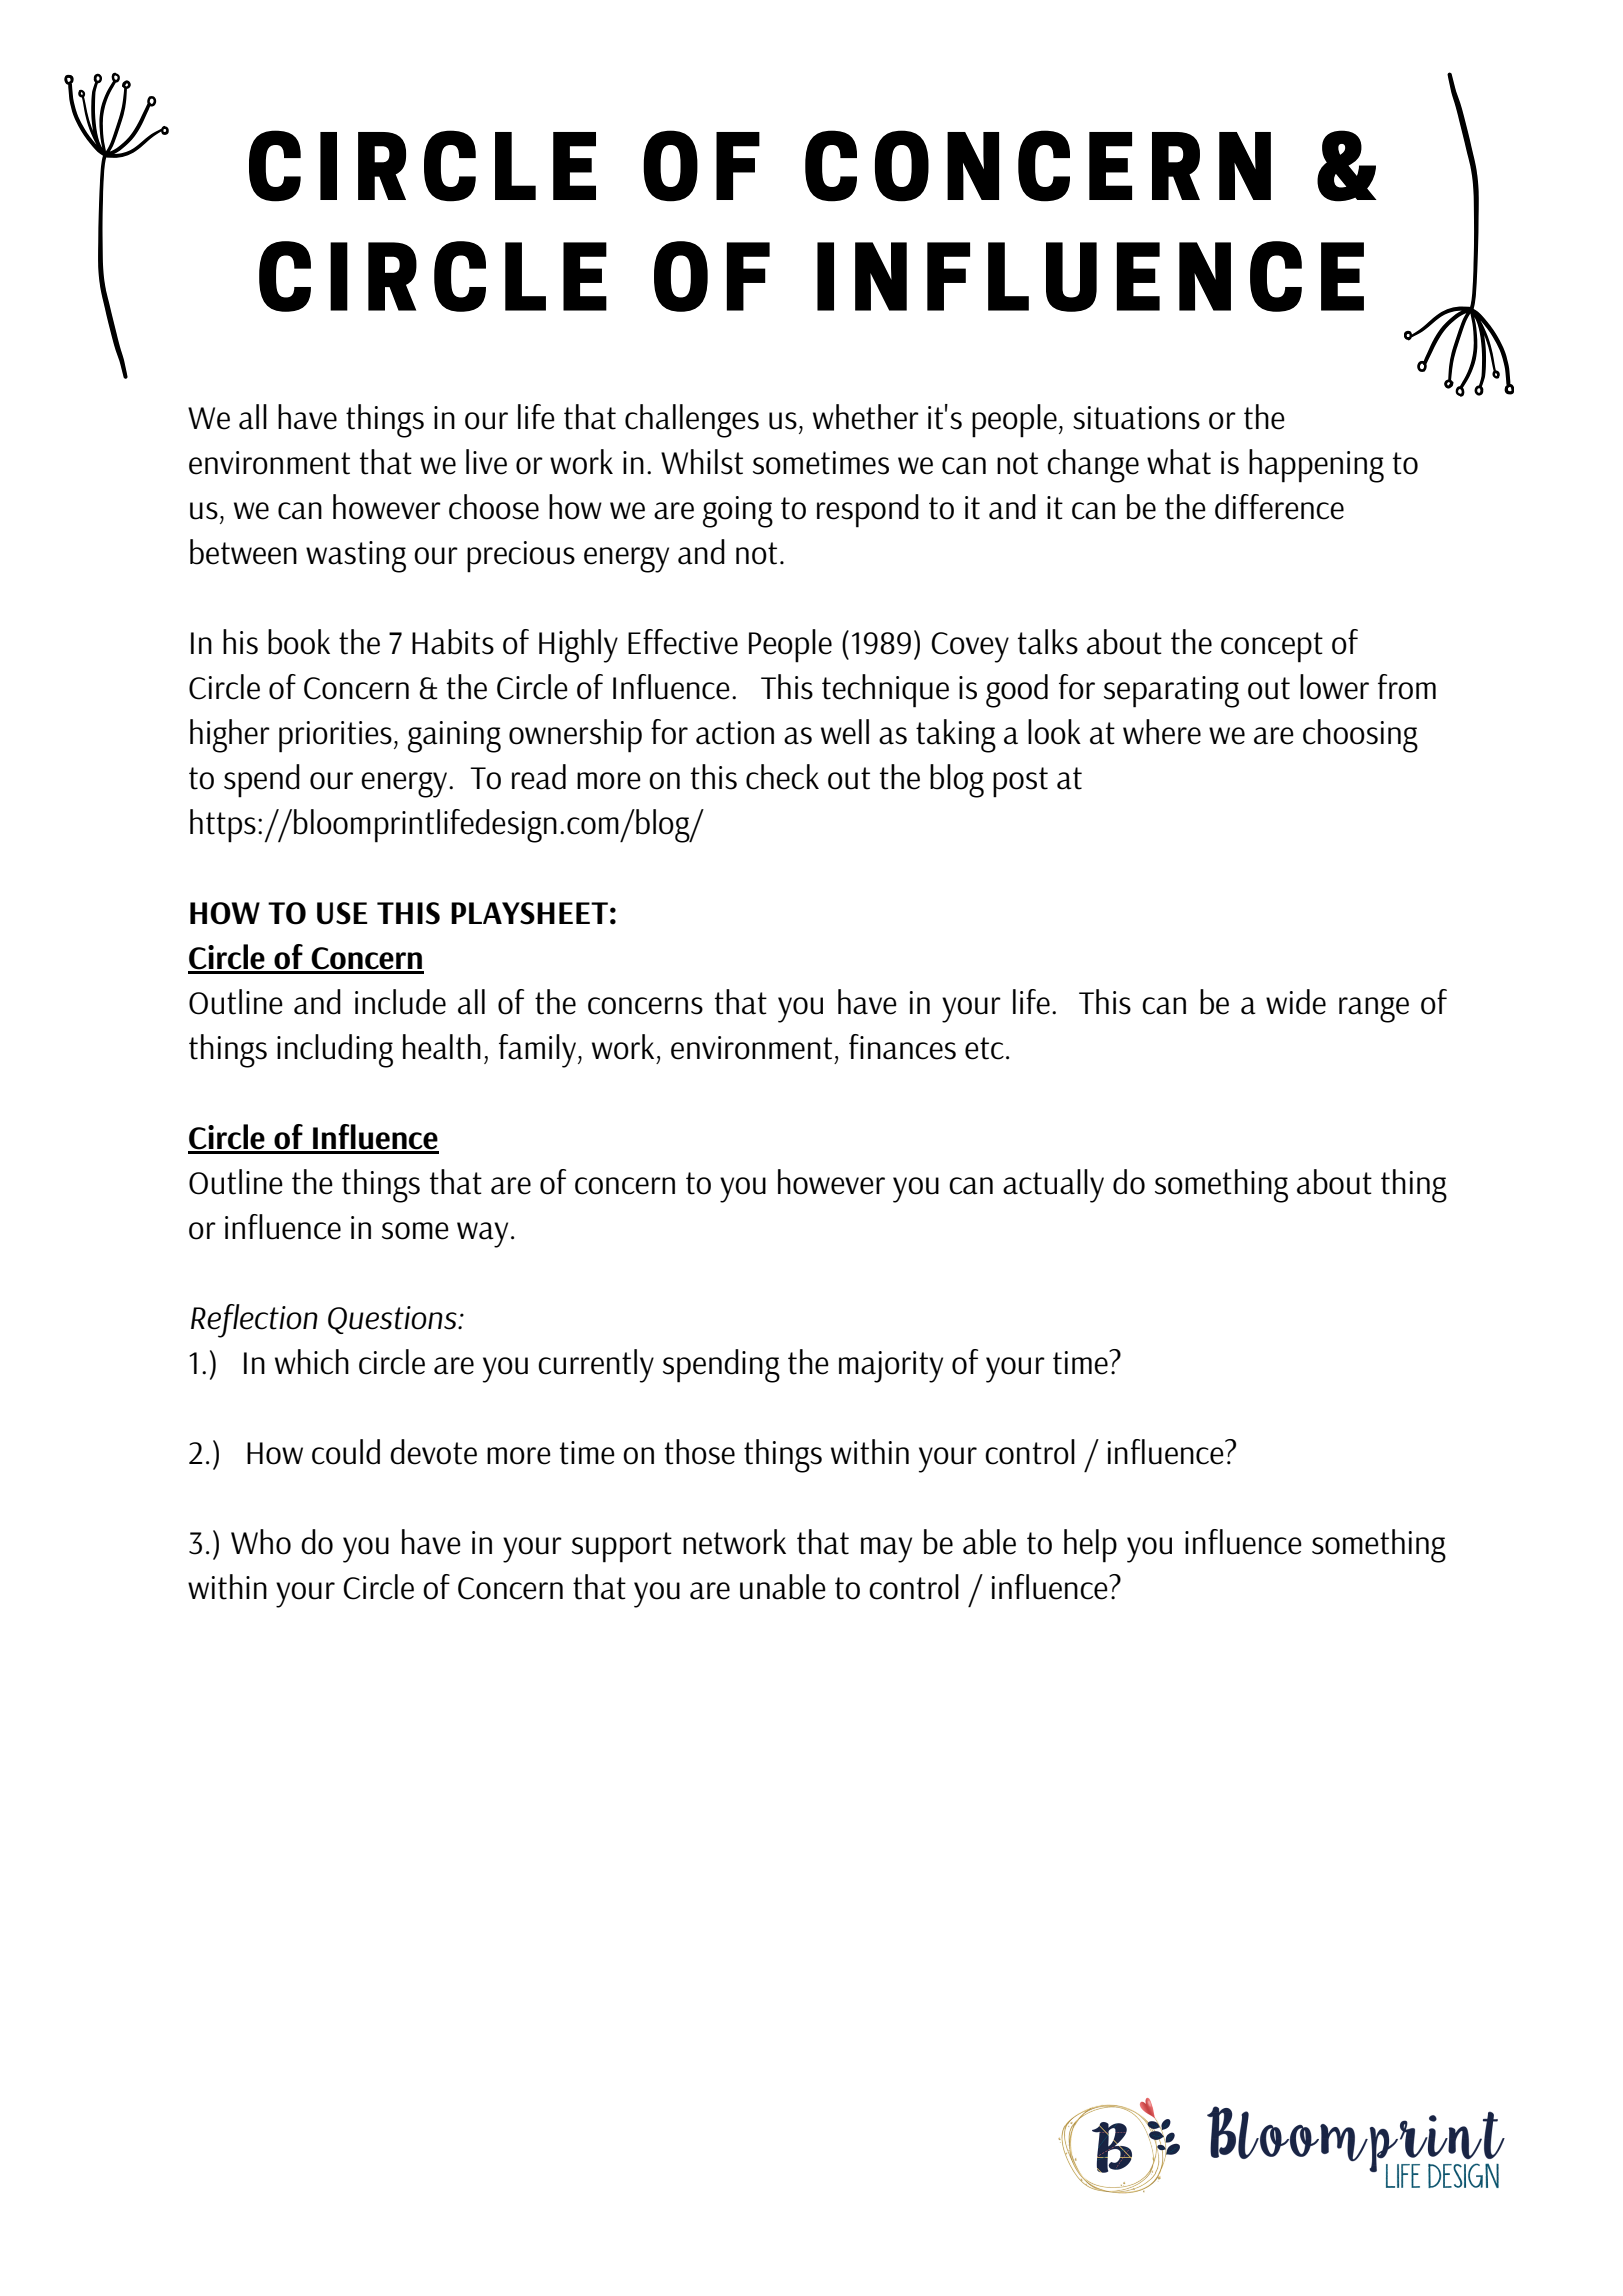  Describe the element at coordinates (261, 1542) in the page. I see `Who` at that location.
